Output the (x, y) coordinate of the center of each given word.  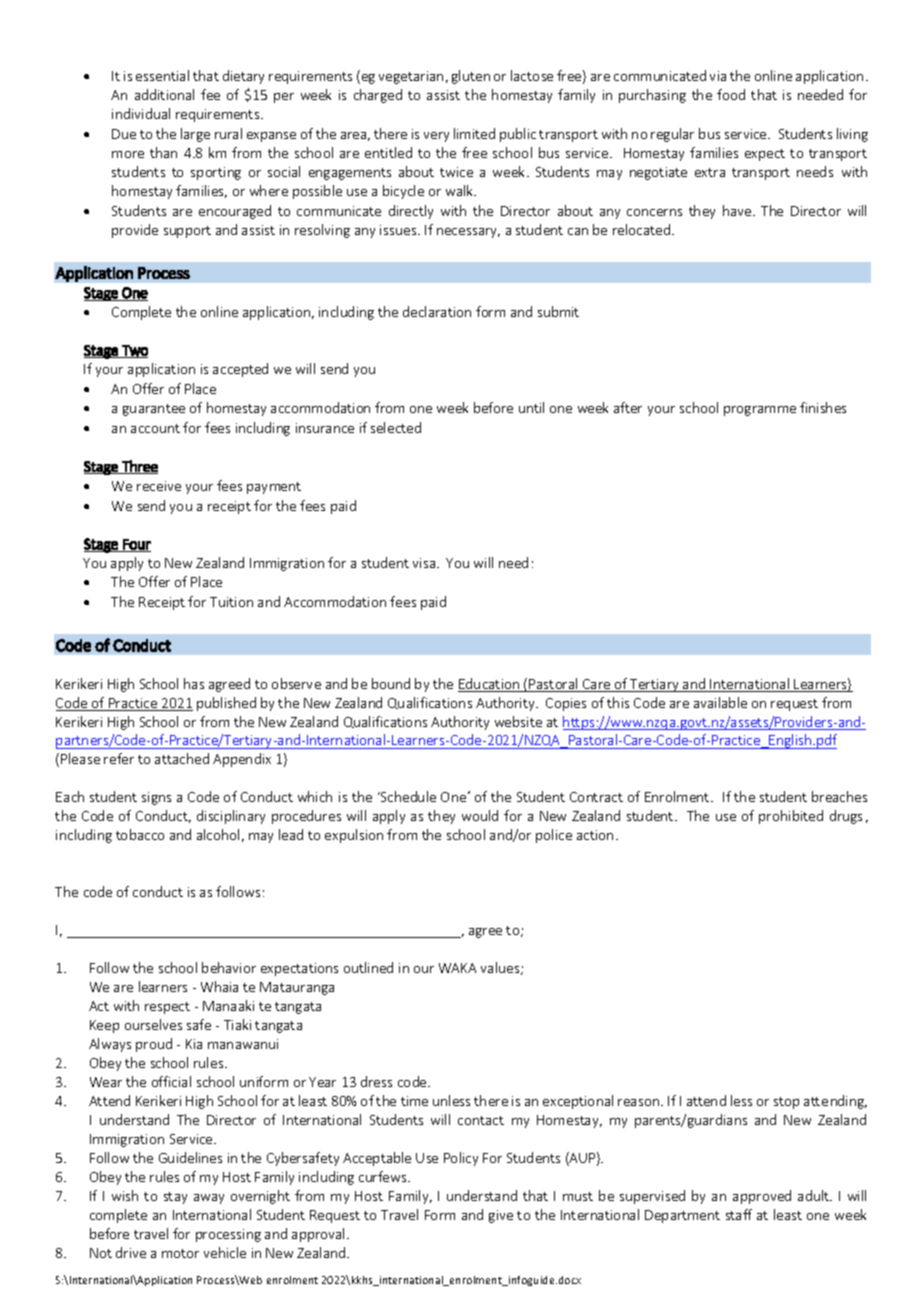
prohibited (791, 817)
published (226, 704)
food (731, 94)
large (195, 135)
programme (760, 411)
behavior (229, 967)
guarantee (154, 410)
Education (490, 685)
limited (474, 133)
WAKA (457, 968)
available (720, 702)
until (531, 407)
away (209, 1199)
